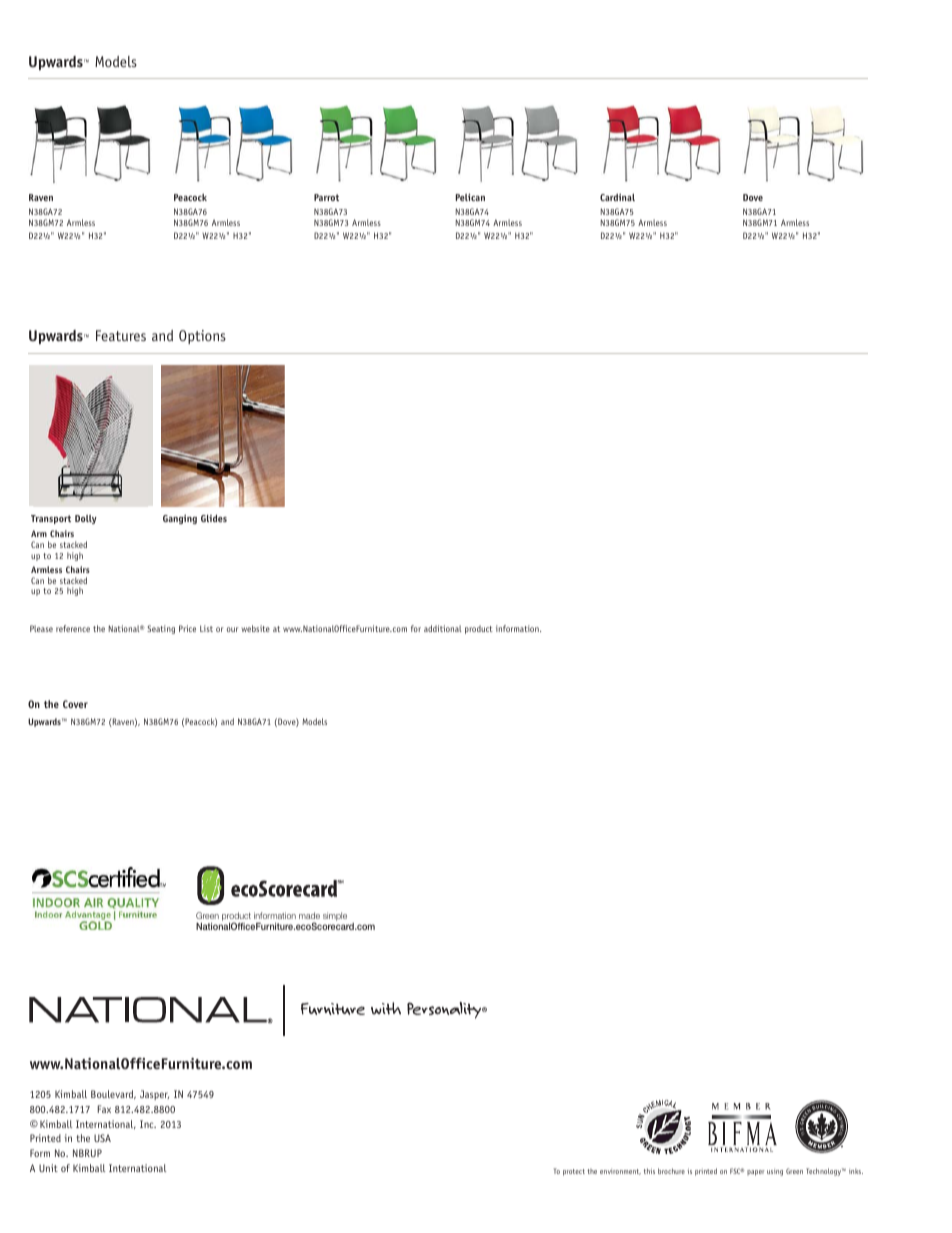 This document has width=952, height=1233. What do you see at coordinates (148, 1124) in the document?
I see `Inc` at bounding box center [148, 1124].
